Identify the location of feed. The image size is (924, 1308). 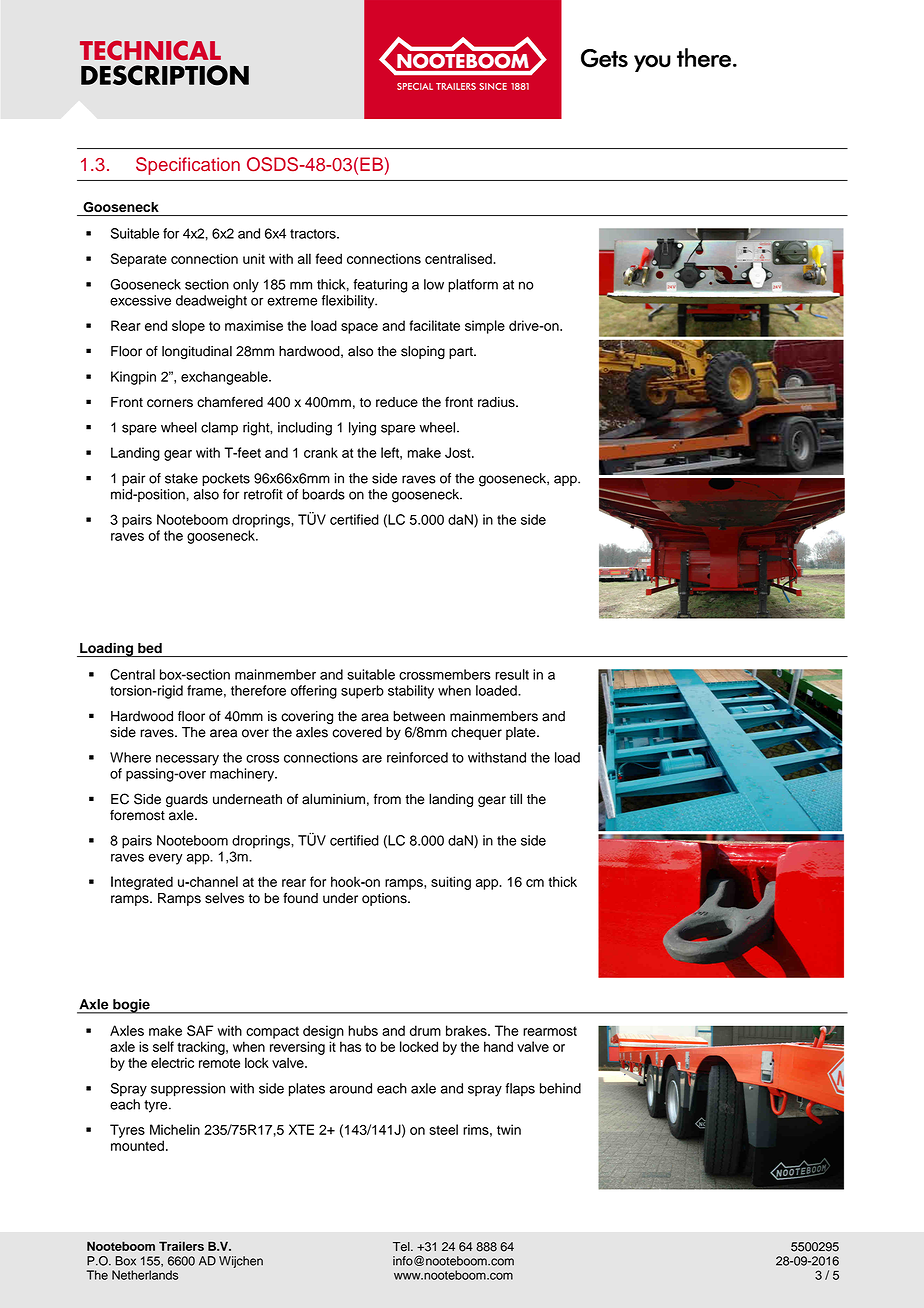
(329, 258).
